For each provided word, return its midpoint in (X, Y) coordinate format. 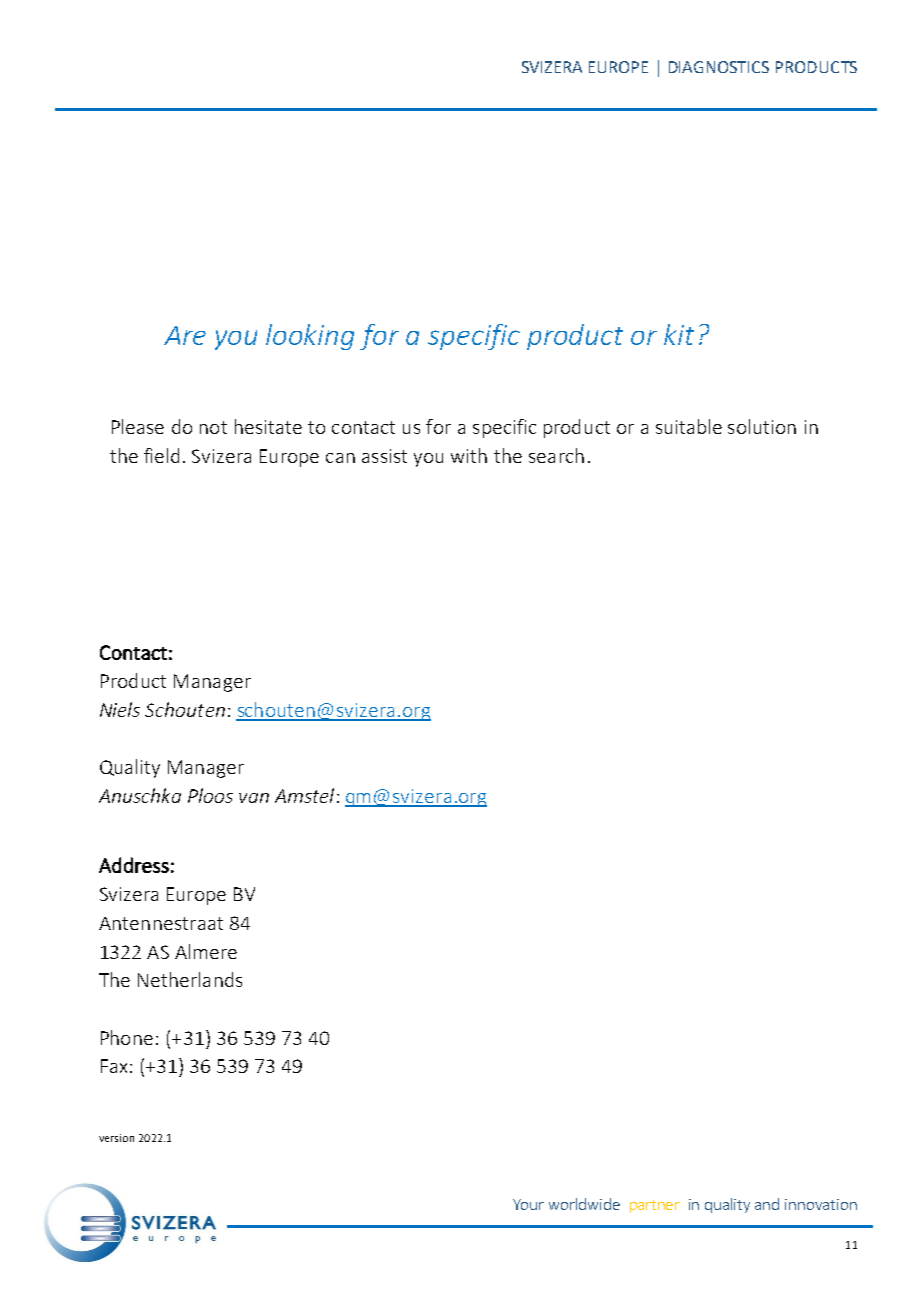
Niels (120, 709)
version (116, 1138)
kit (679, 334)
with (469, 455)
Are (185, 335)
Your (528, 1204)
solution (762, 426)
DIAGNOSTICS (719, 67)
